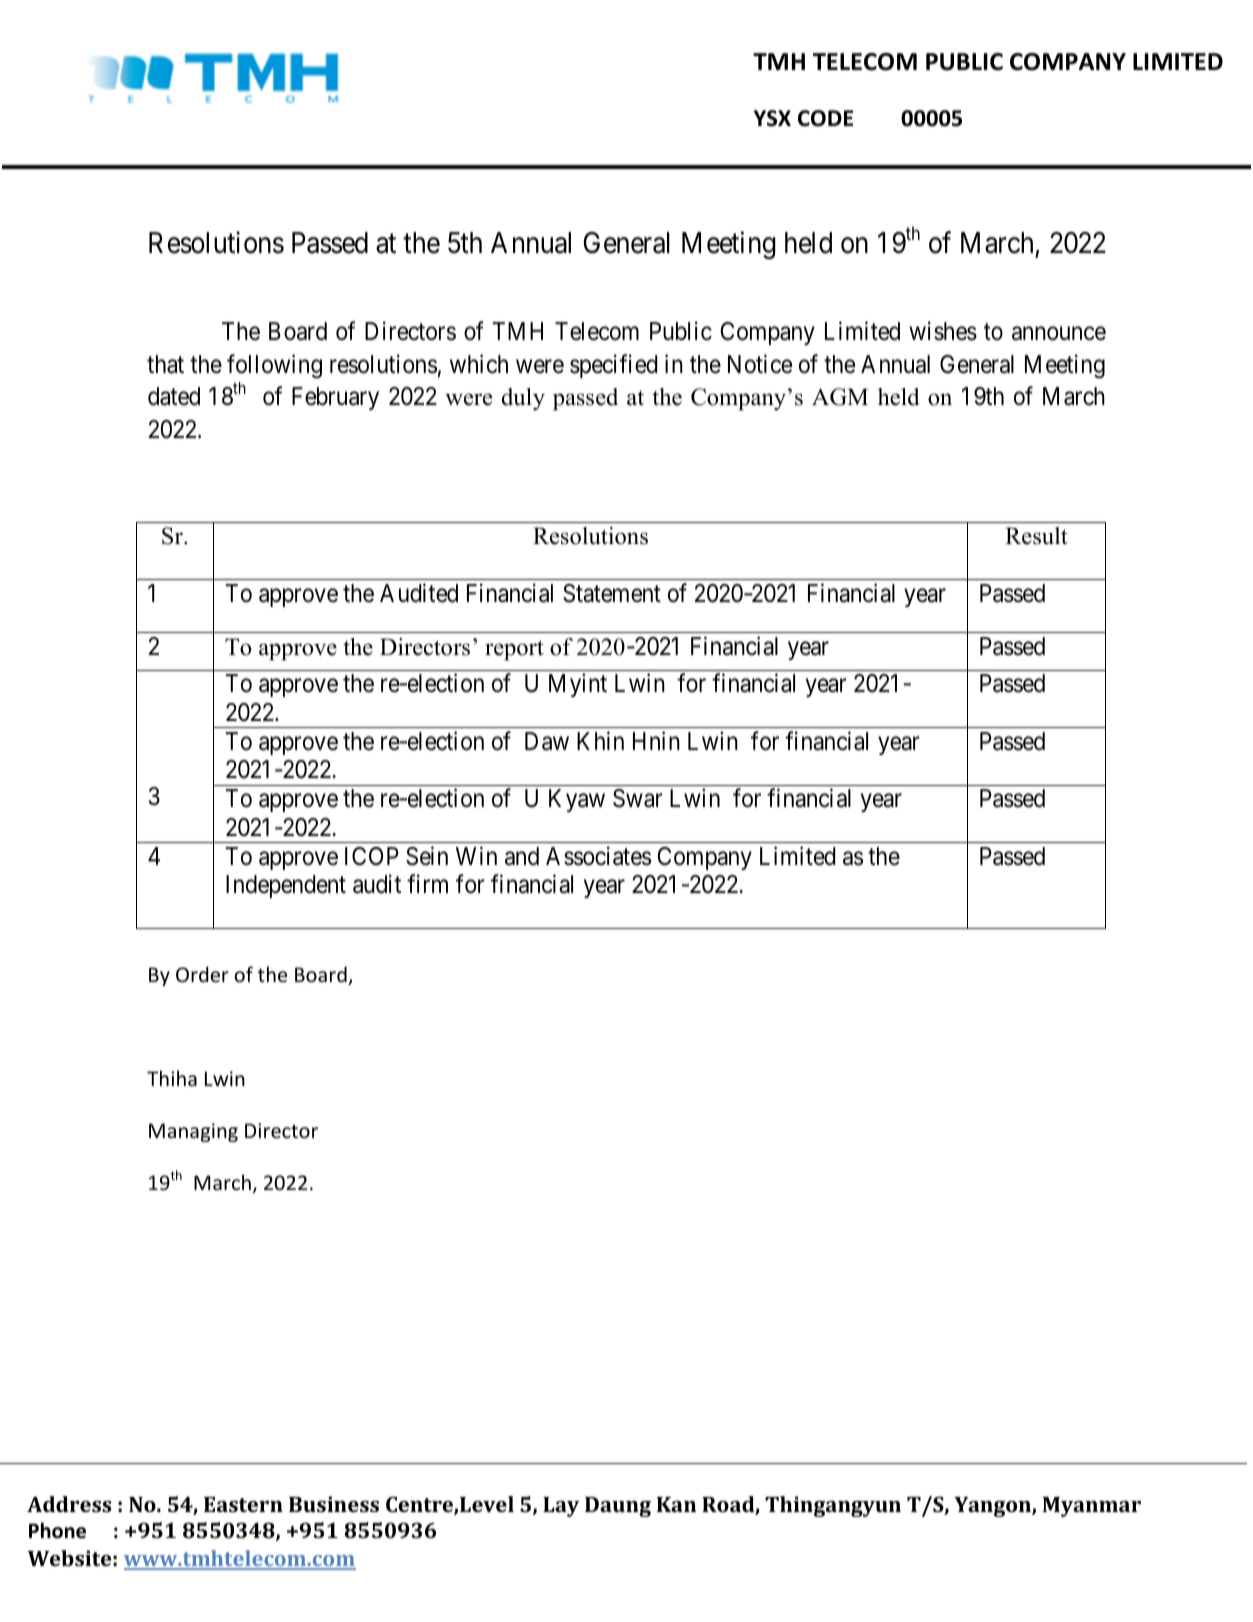  Describe the element at coordinates (825, 118) in the page. I see `CODE` at that location.
